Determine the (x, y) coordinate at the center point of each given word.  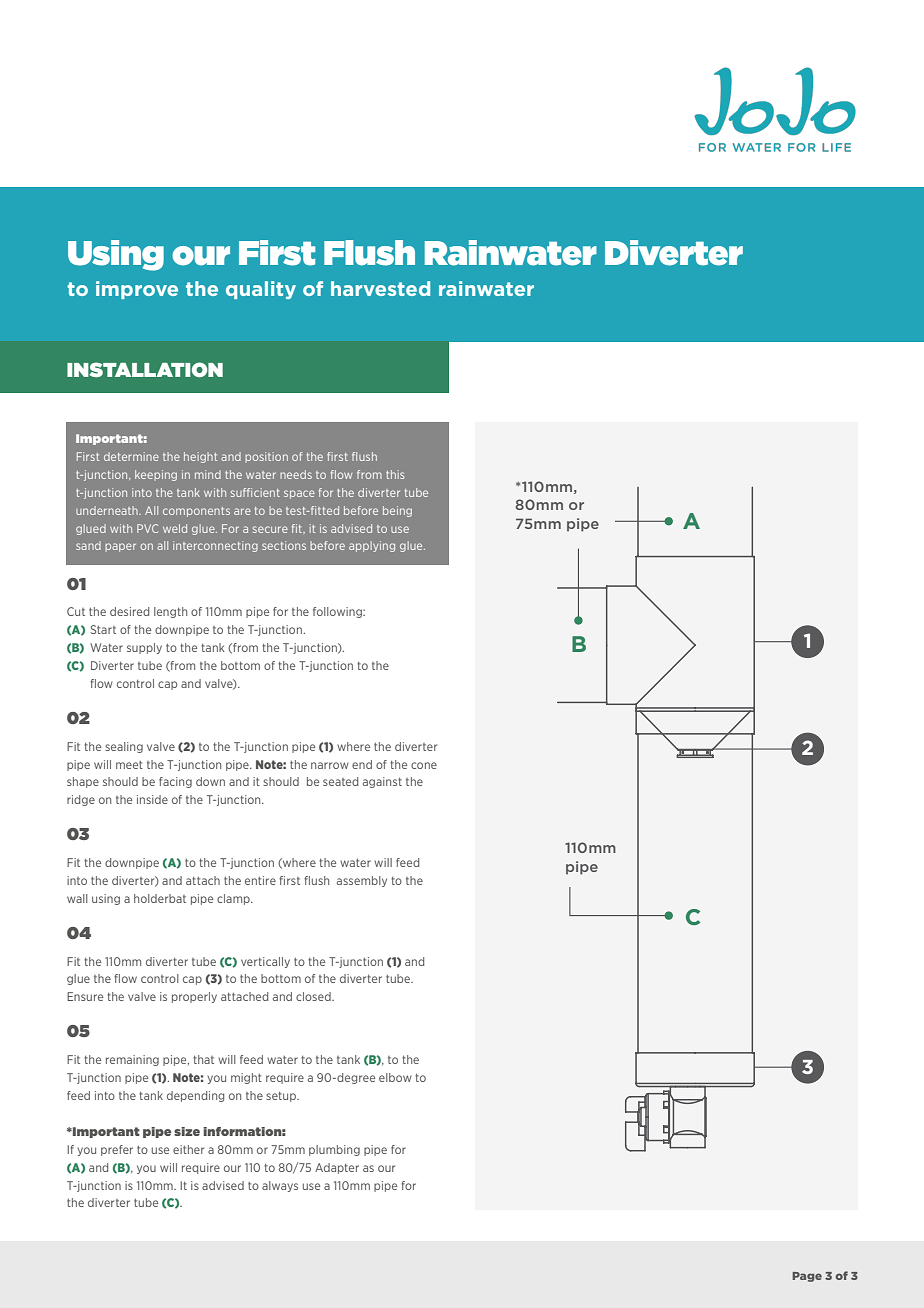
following (338, 612)
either (188, 1149)
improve (137, 290)
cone (424, 765)
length (170, 612)
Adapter (337, 1168)
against (382, 782)
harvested (380, 288)
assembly (362, 881)
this (395, 474)
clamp (234, 899)
